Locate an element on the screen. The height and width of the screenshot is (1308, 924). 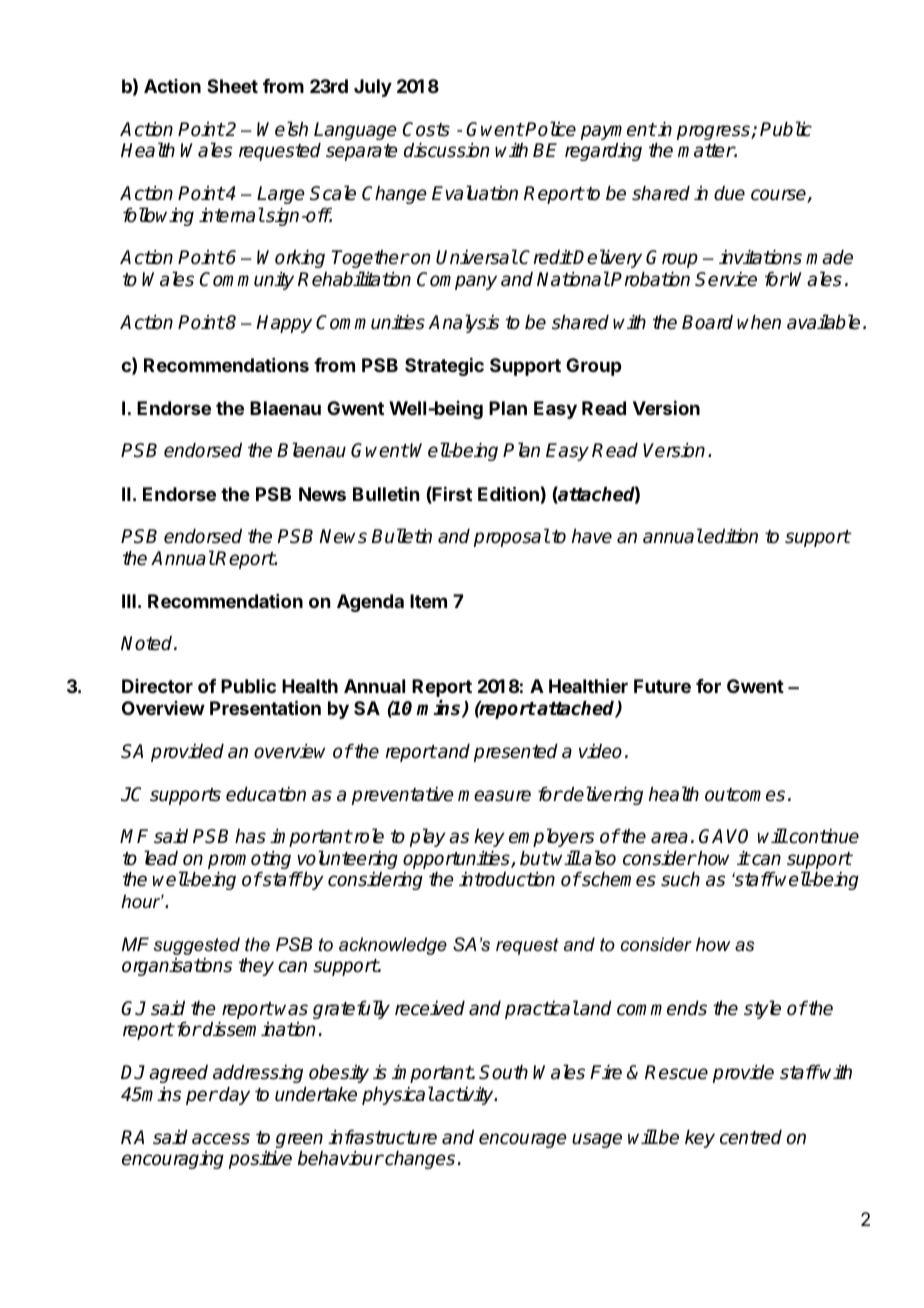
Sheet is located at coordinates (232, 86).
